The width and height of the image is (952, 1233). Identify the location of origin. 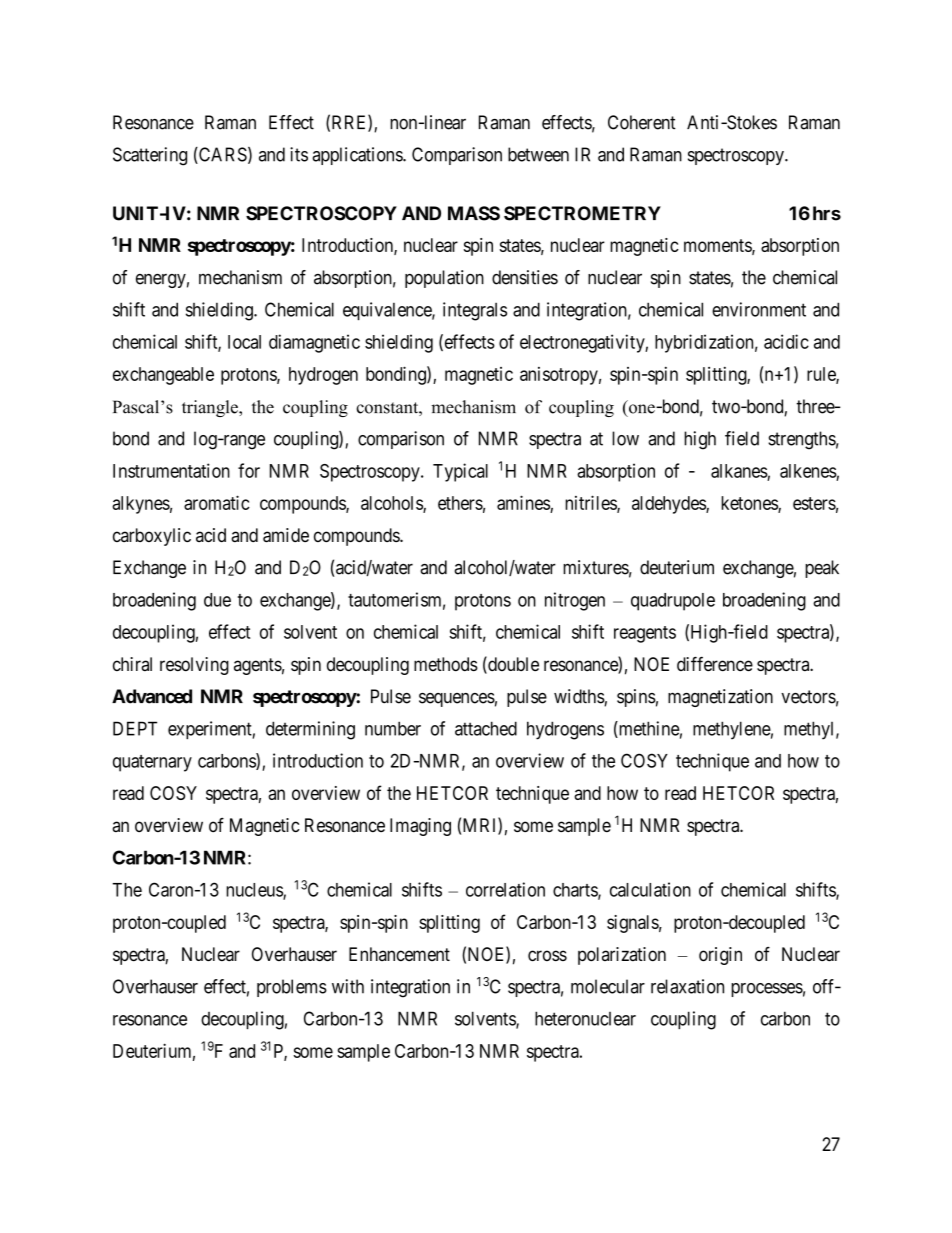
(720, 956).
